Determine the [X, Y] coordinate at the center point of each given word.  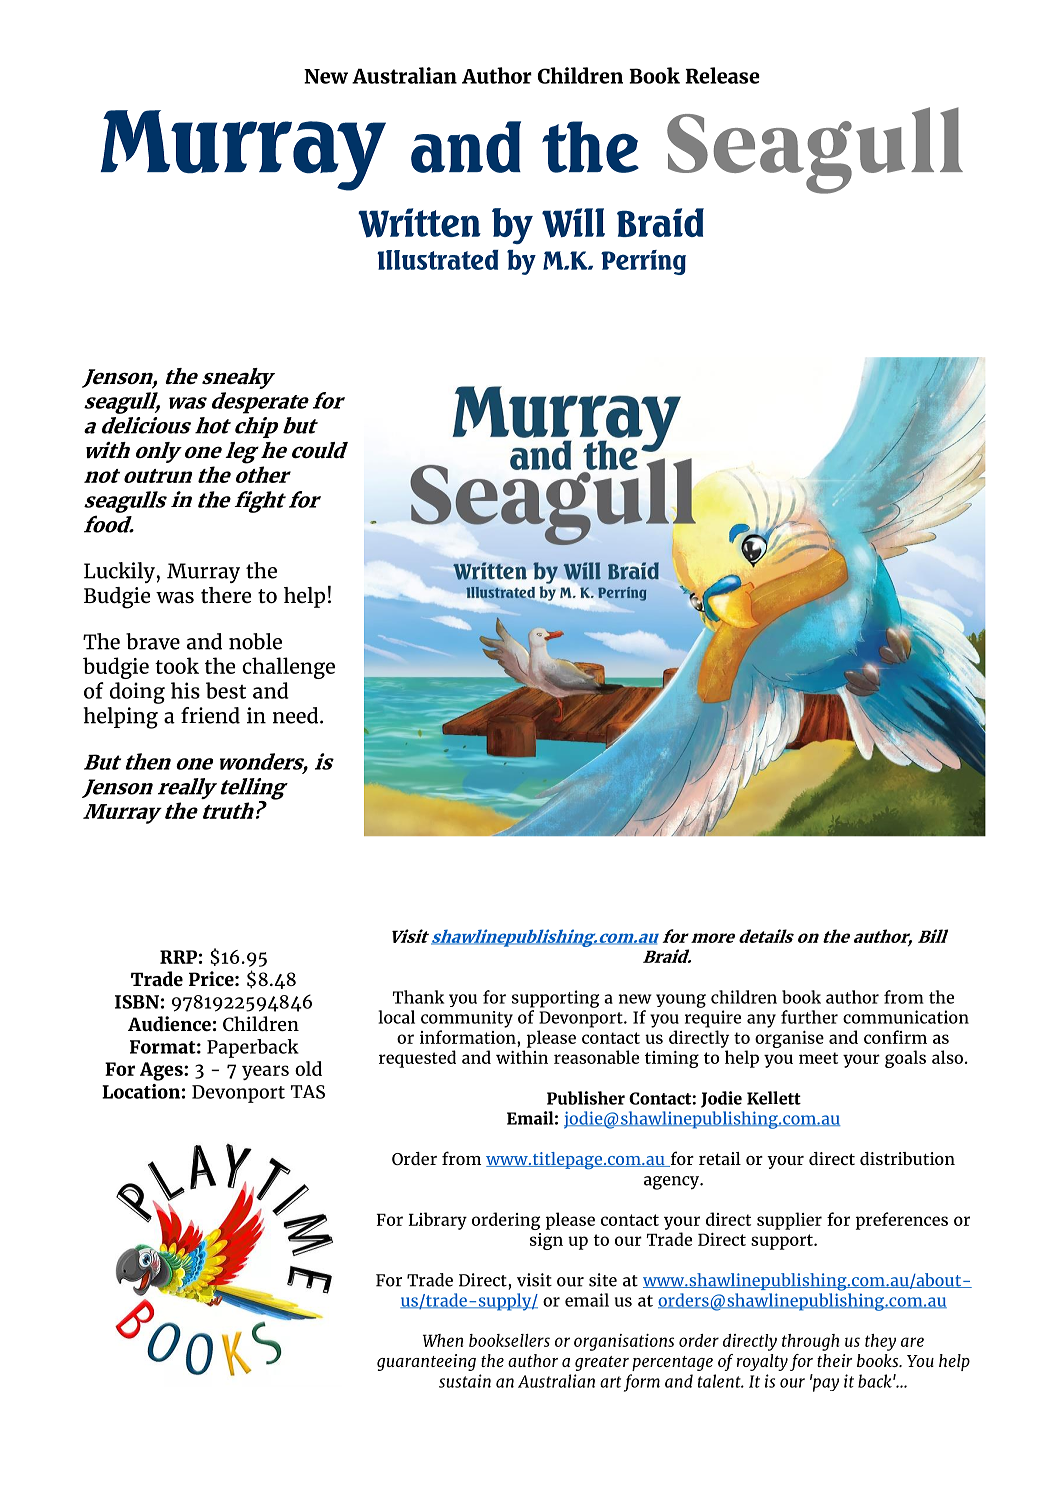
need [295, 715]
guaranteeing [426, 1362]
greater [602, 1363]
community [467, 1019]
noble [255, 641]
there [226, 595]
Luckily [119, 572]
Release [722, 75]
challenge [288, 668]
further [809, 1017]
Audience [169, 1024]
